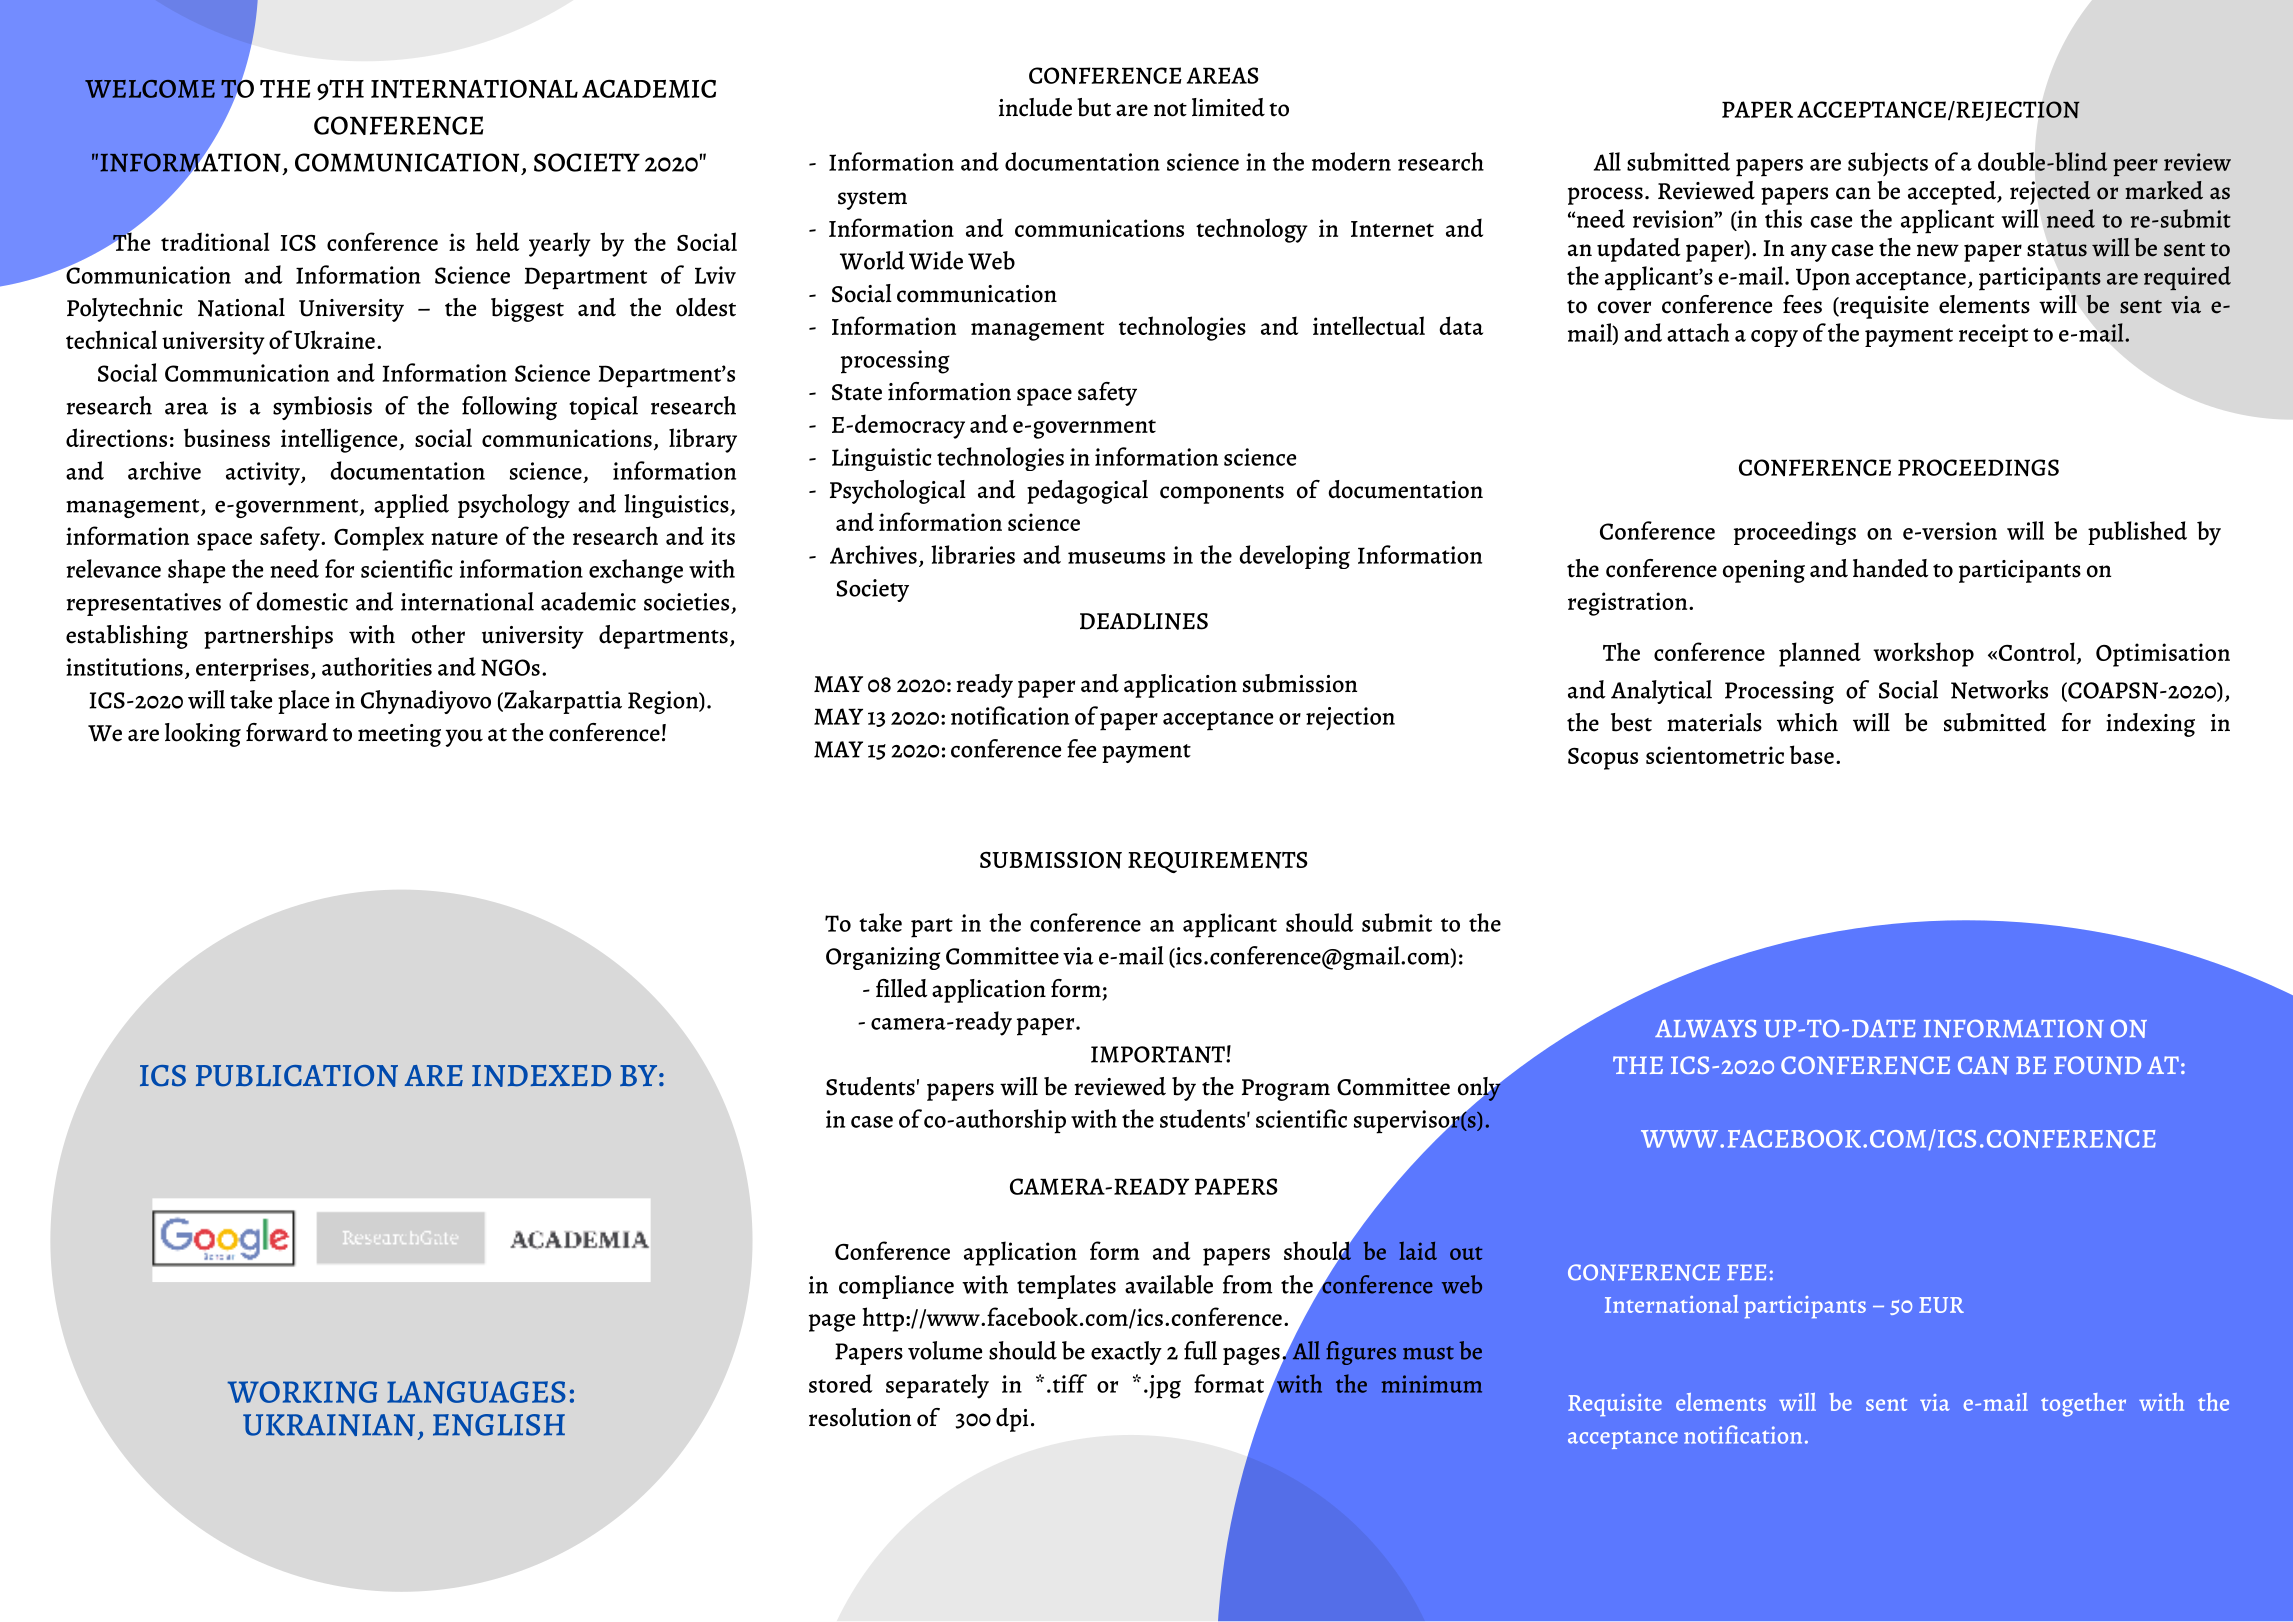  Describe the element at coordinates (1144, 621) in the page. I see `DEADLINES` at that location.
